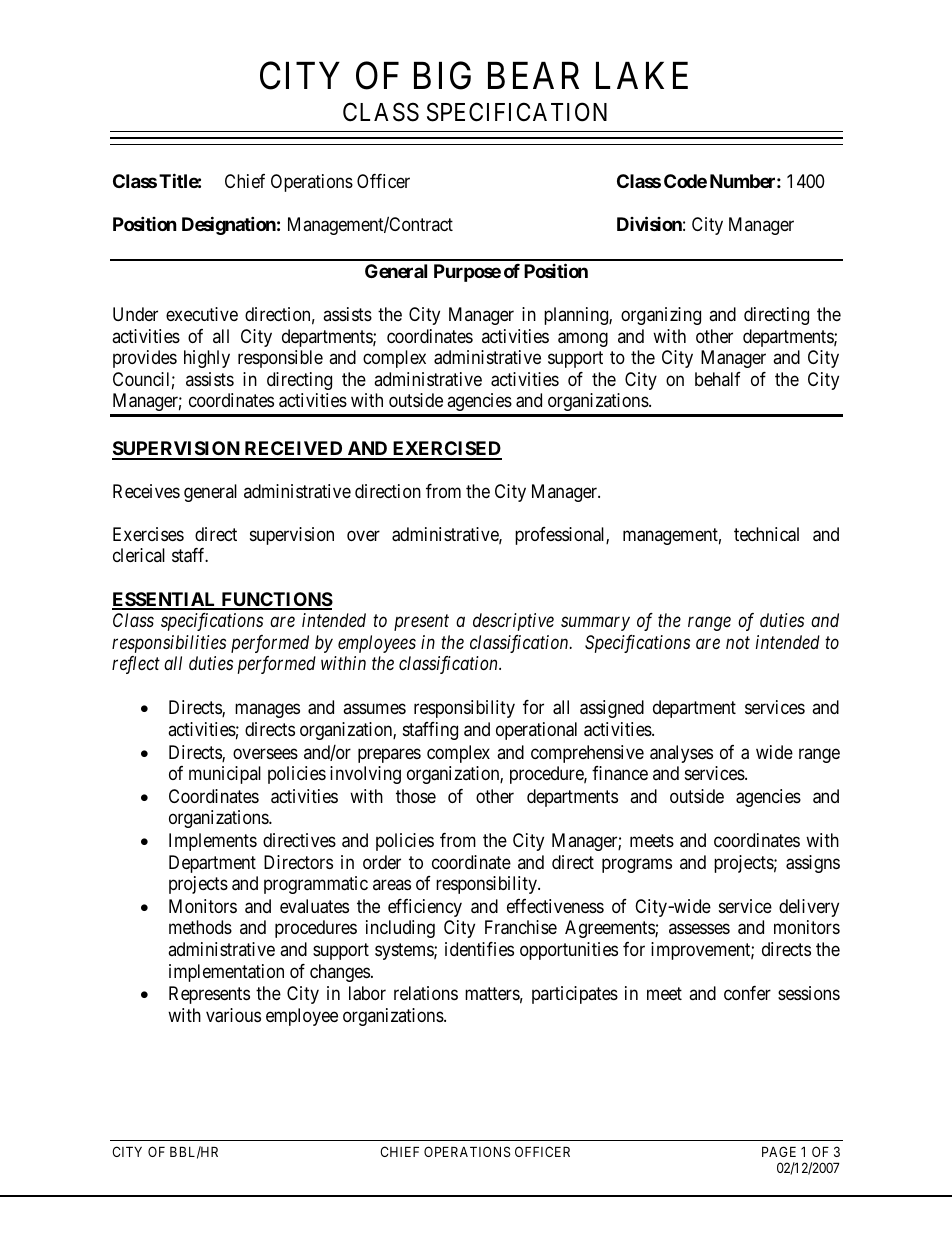  I want to click on LAKE, so click(642, 75).
